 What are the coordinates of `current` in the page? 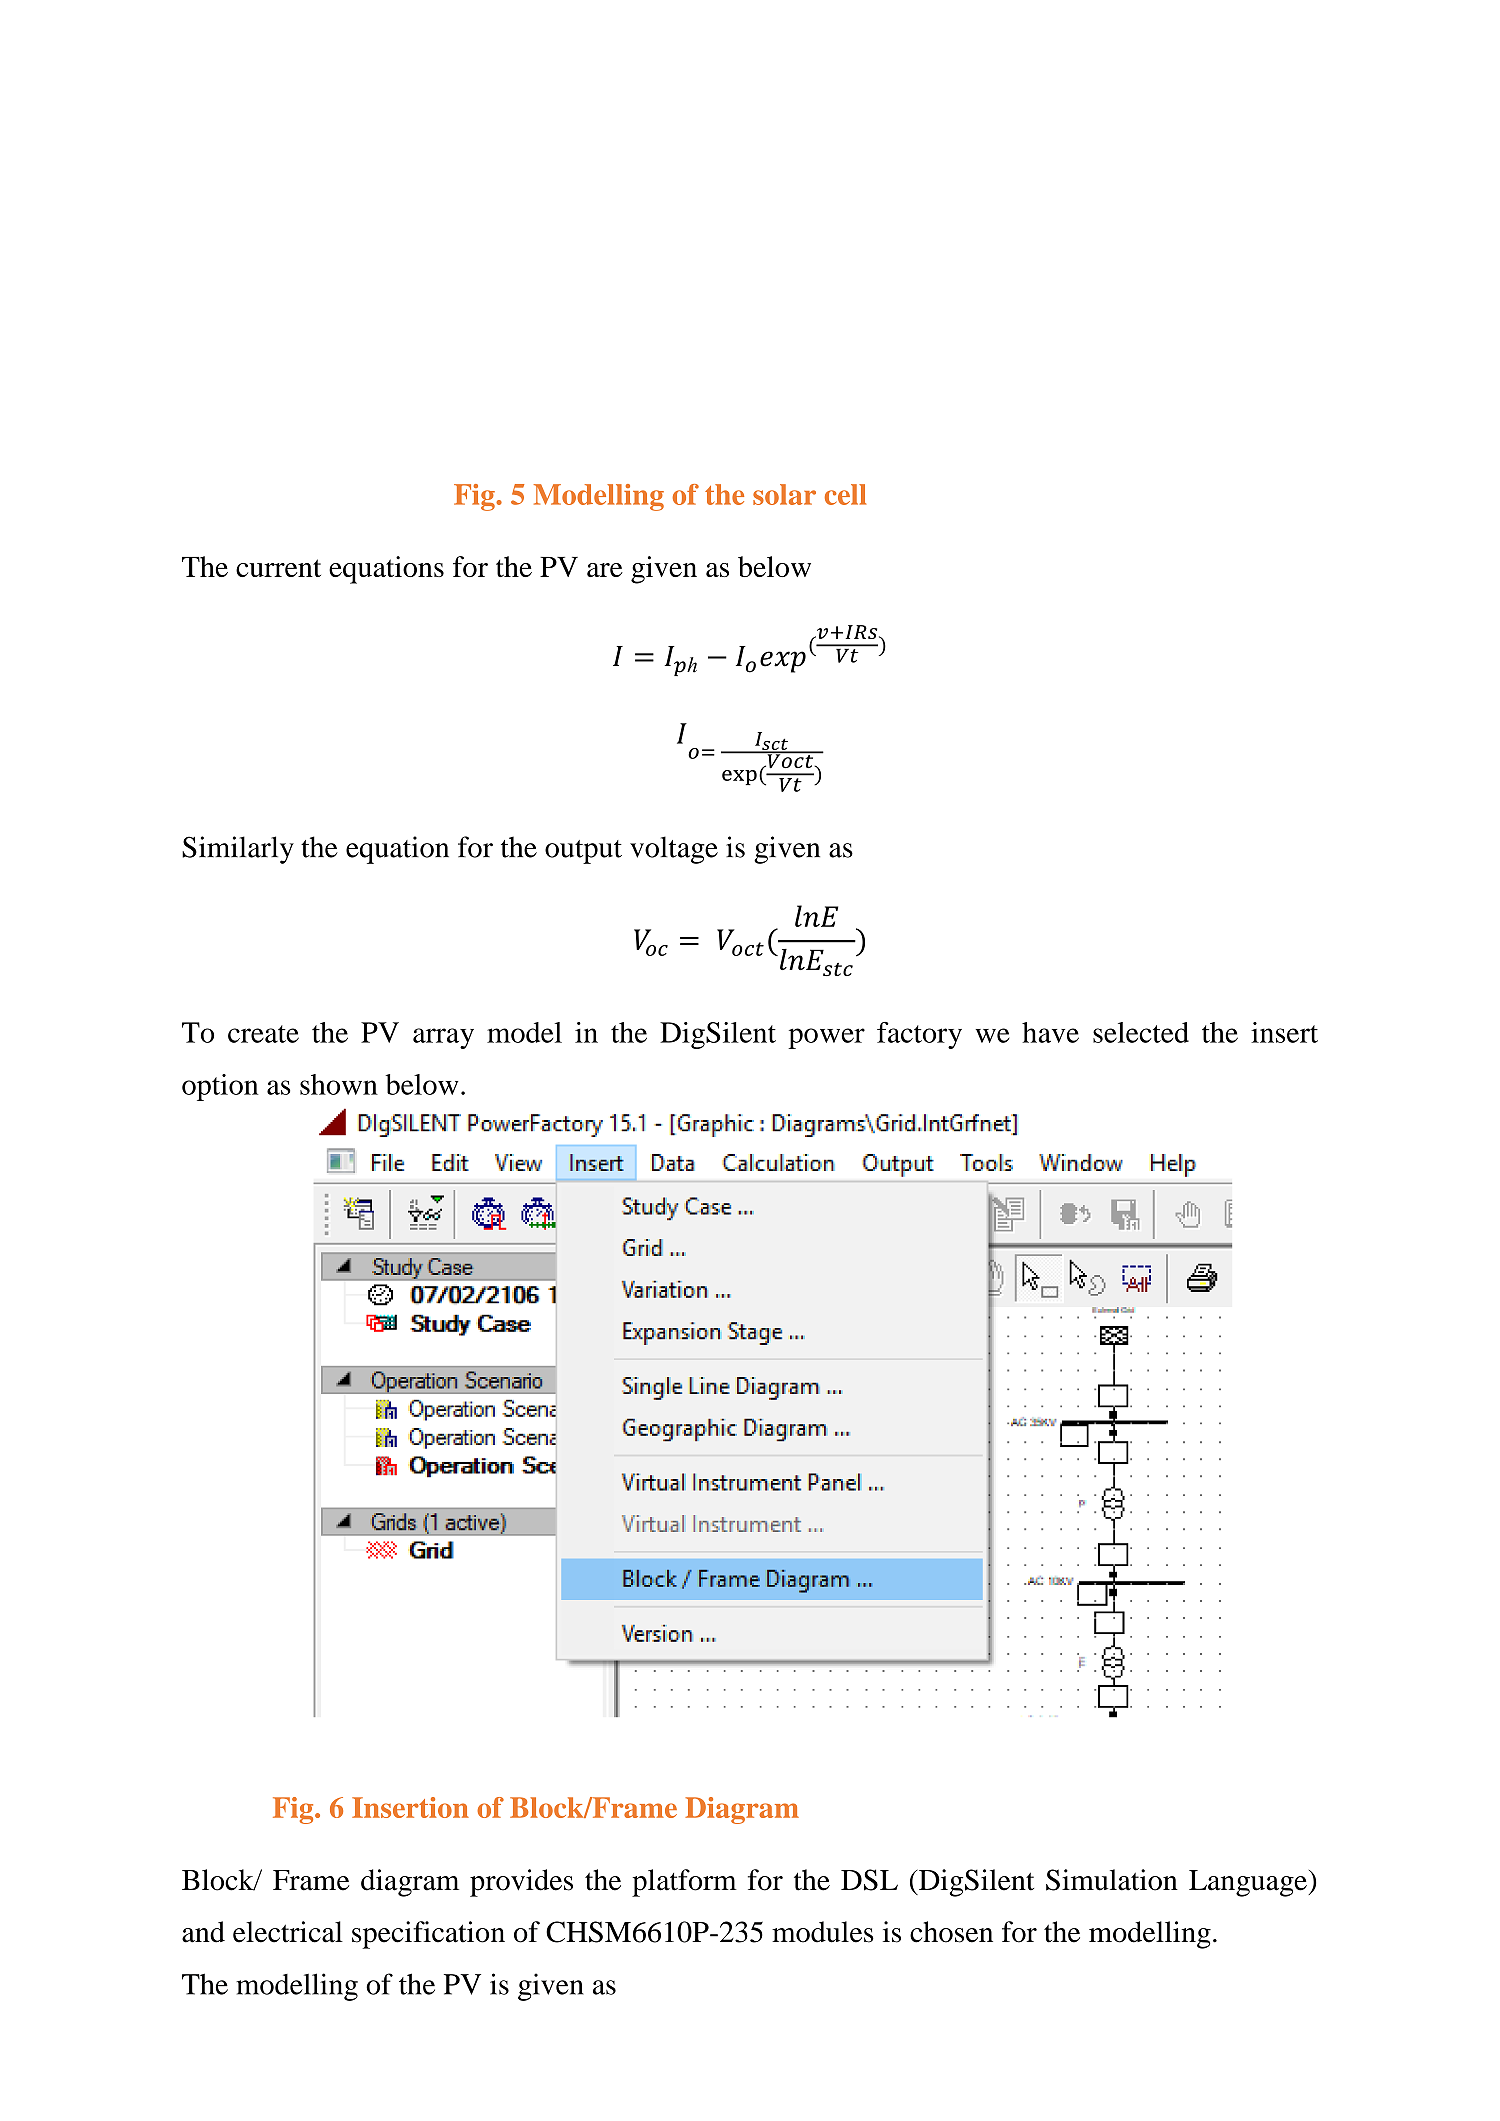 It's located at (278, 568).
